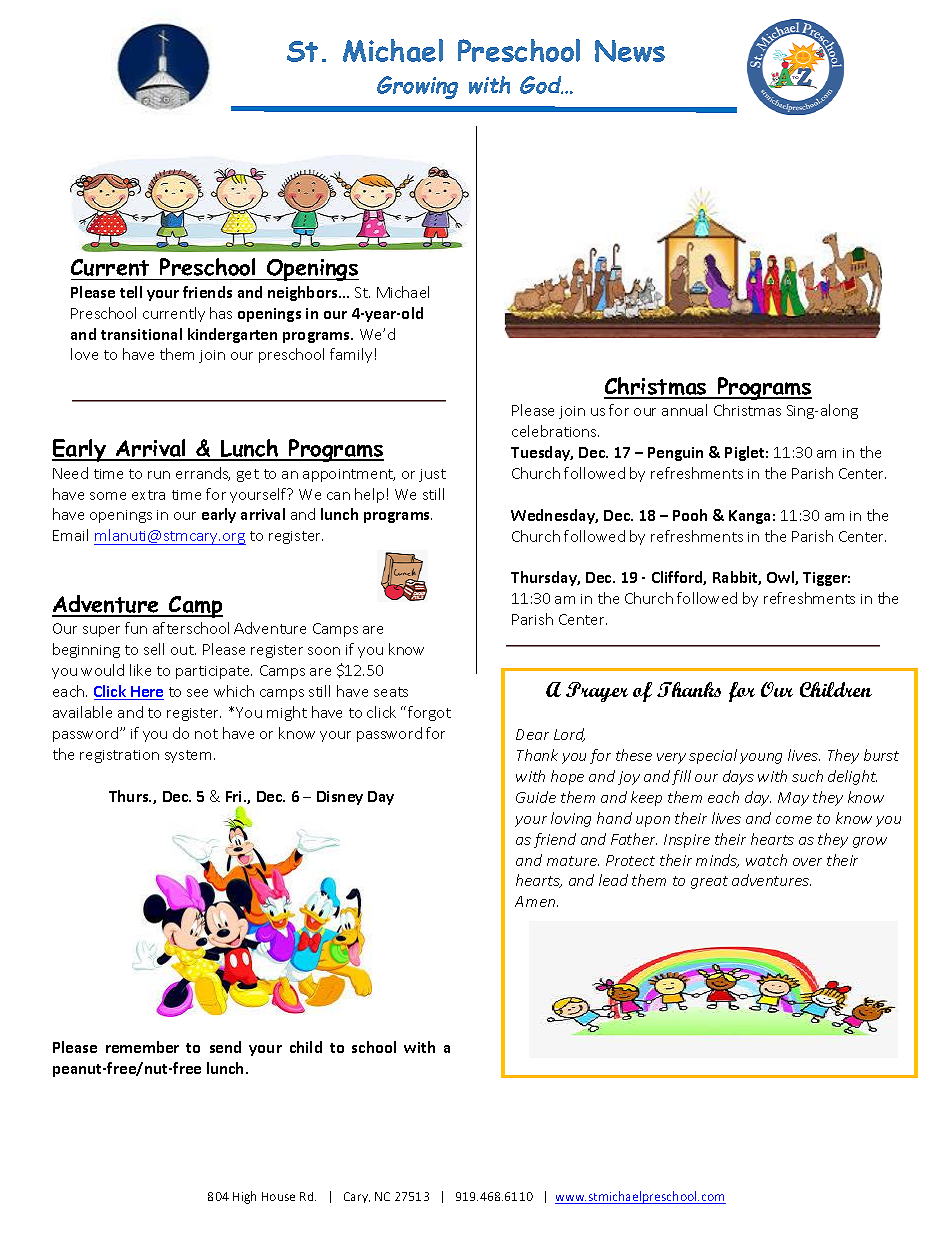 This screenshot has width=952, height=1233. I want to click on Amen, so click(536, 901).
